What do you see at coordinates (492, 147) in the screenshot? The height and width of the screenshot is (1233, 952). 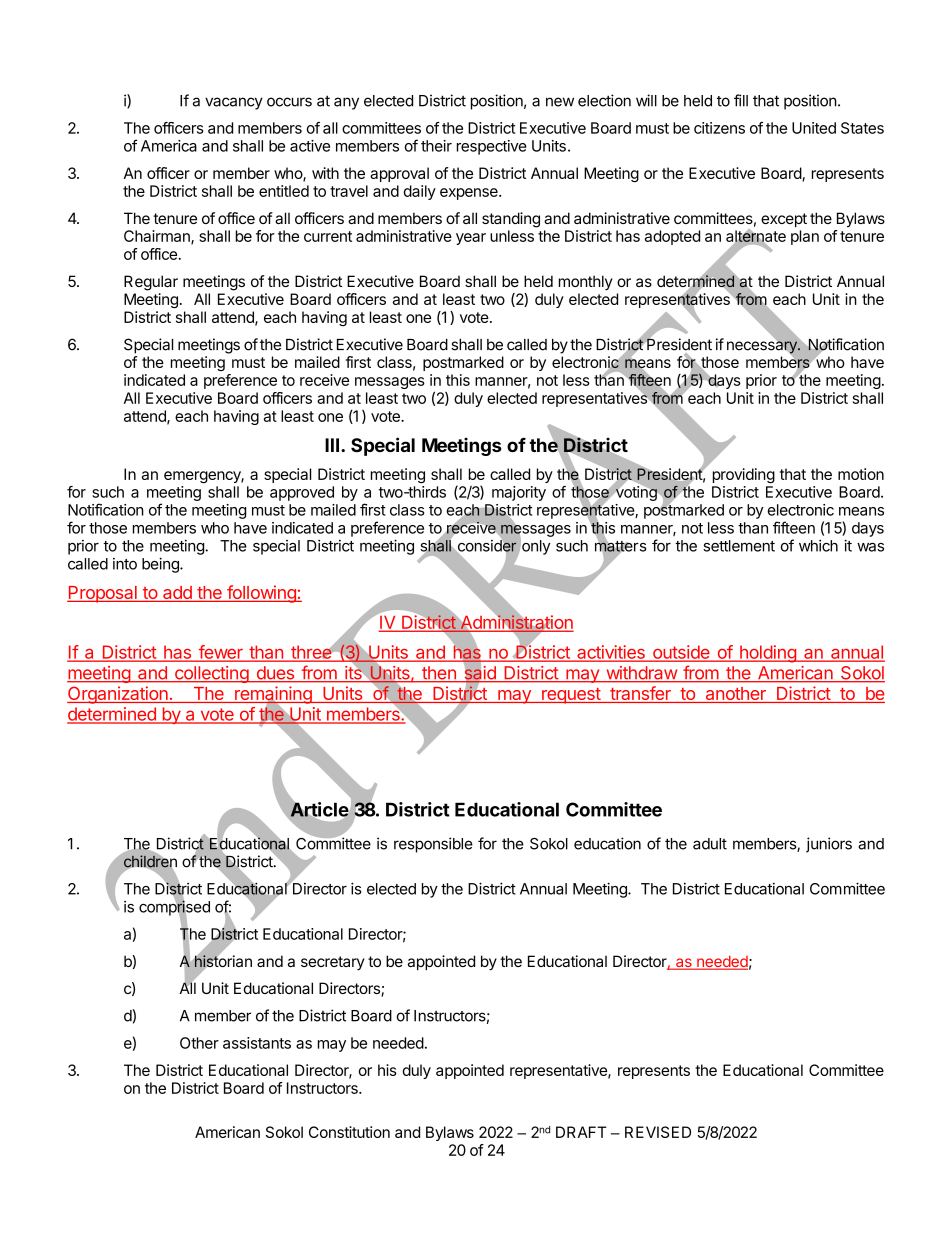 I see `respective` at bounding box center [492, 147].
